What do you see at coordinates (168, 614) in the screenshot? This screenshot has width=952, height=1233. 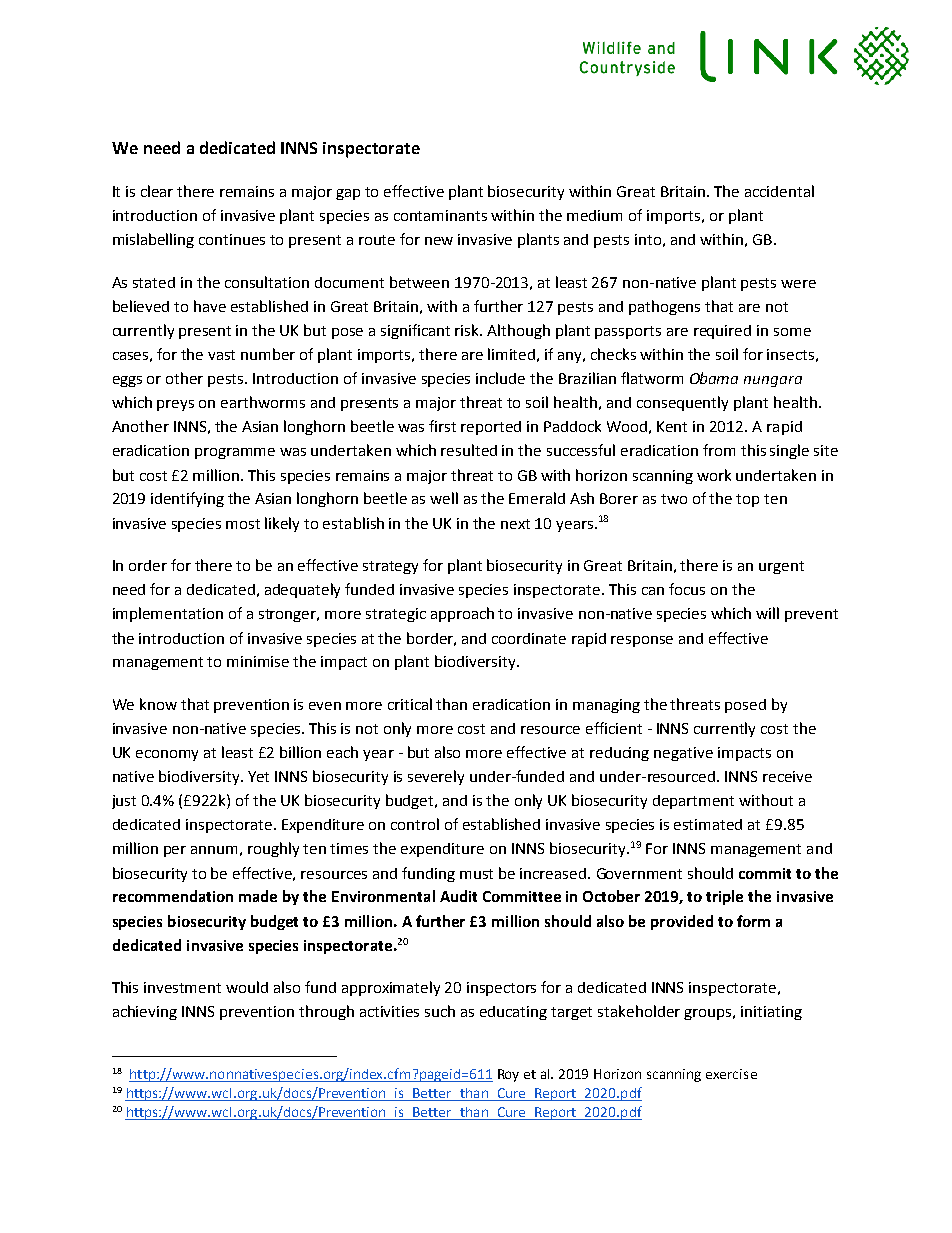 I see `implementation` at bounding box center [168, 614].
